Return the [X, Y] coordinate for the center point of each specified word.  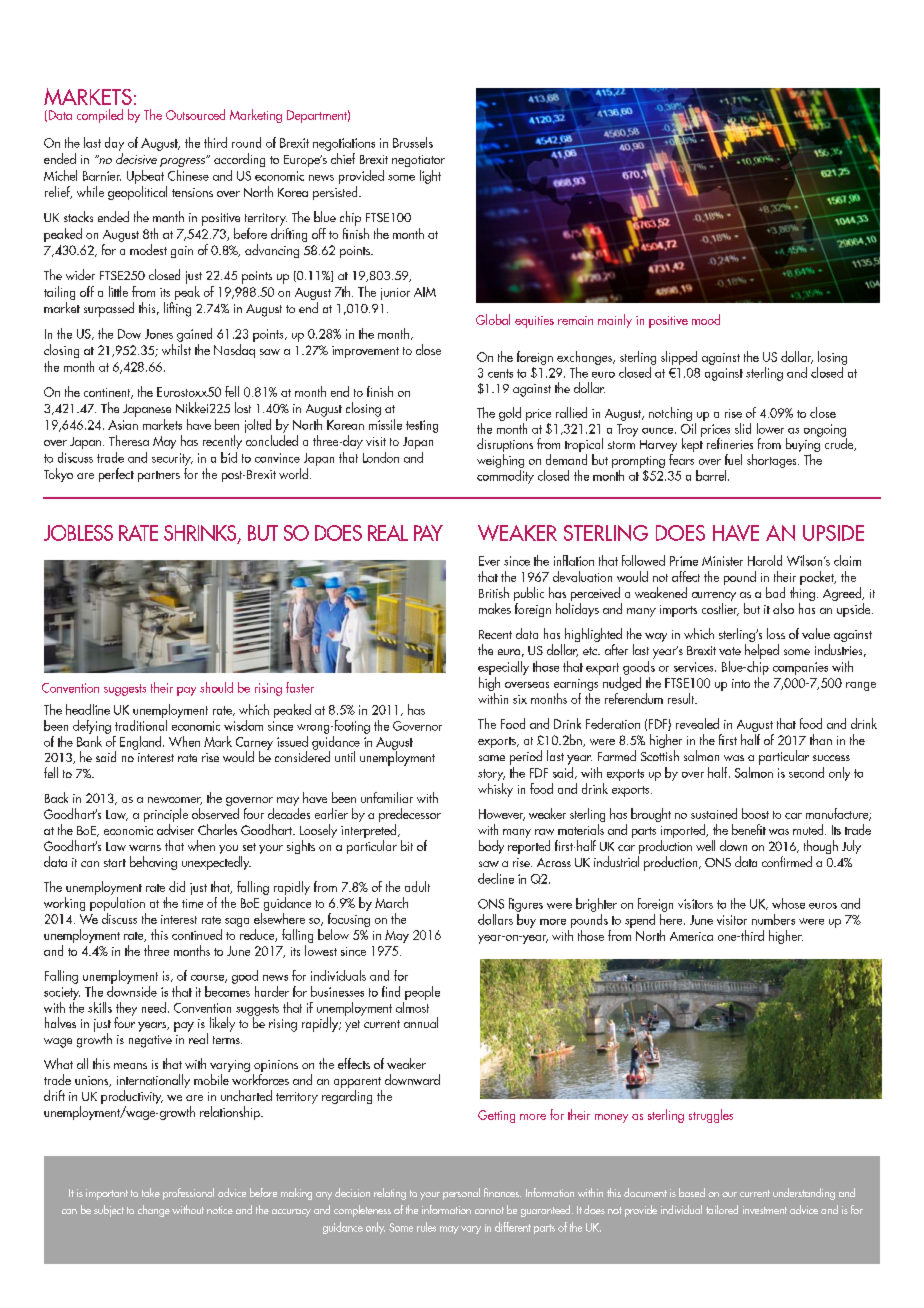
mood [706, 319]
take [151, 1192]
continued [197, 934]
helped [762, 651]
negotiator [418, 161]
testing [422, 426]
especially [503, 668]
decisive [136, 158]
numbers [773, 919]
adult [417, 886]
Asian [123, 425]
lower [770, 428]
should [216, 687]
